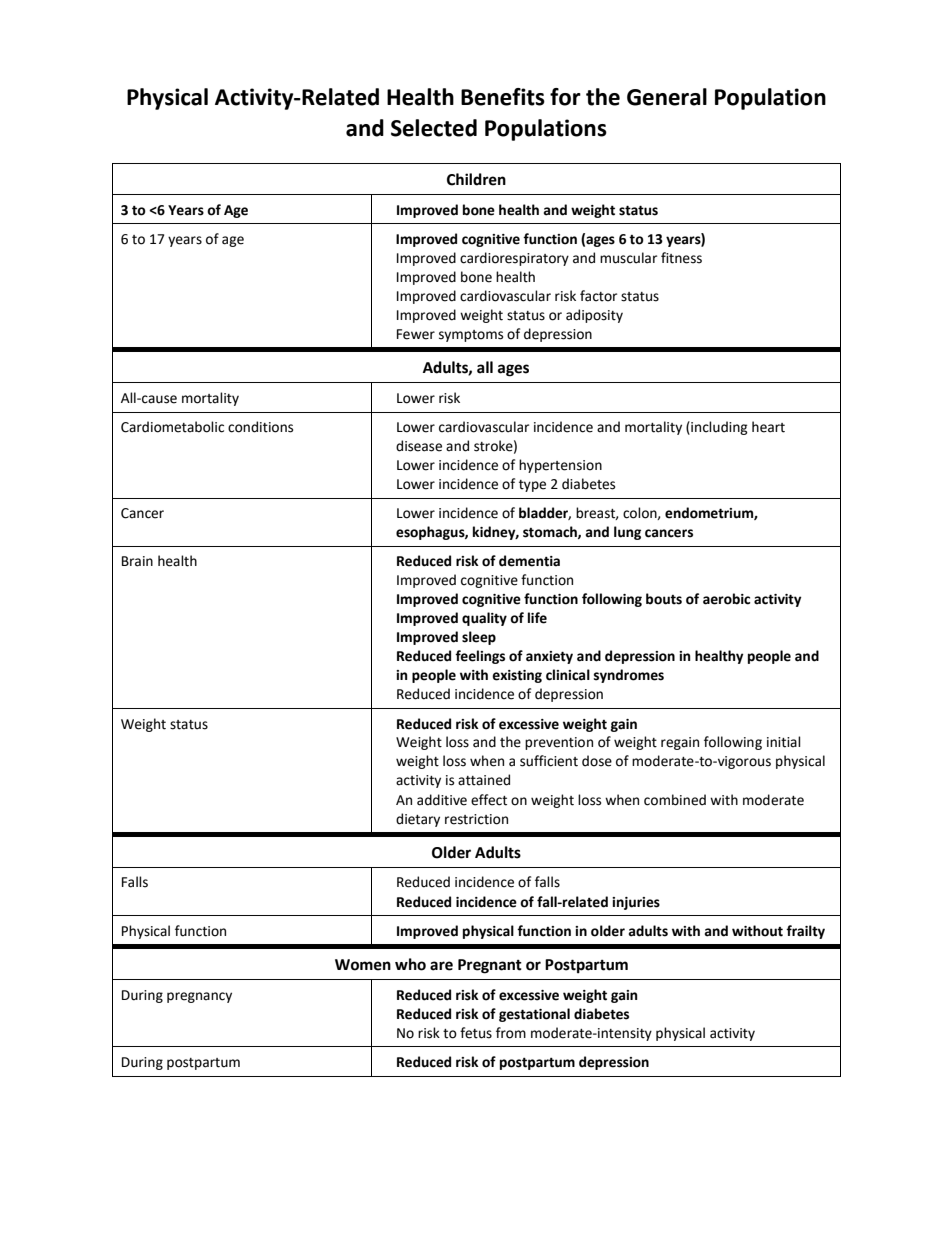 This screenshot has height=1233, width=952. What do you see at coordinates (418, 820) in the screenshot?
I see `dietary` at bounding box center [418, 820].
